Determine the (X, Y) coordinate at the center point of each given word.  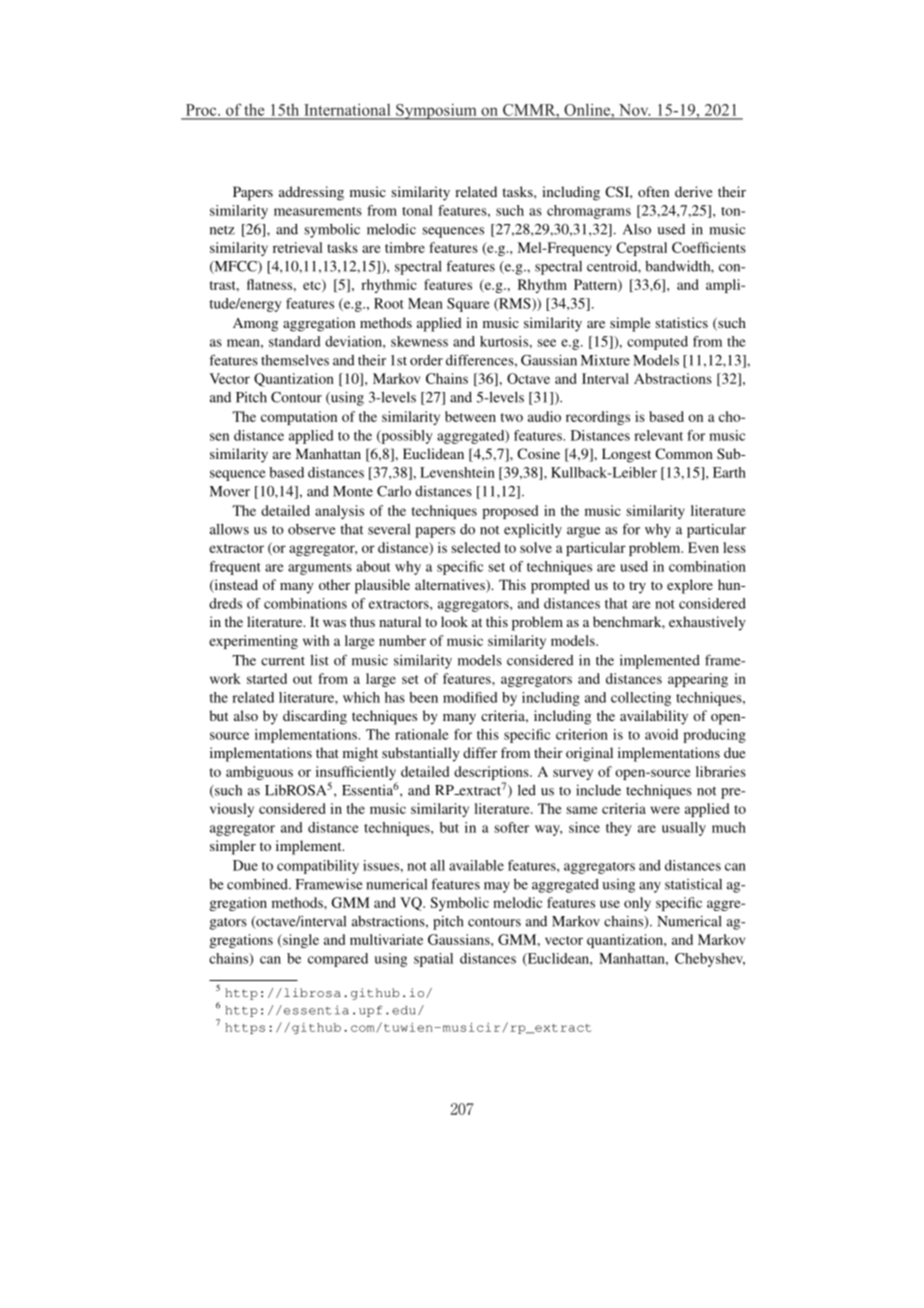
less (734, 547)
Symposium (436, 111)
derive (693, 191)
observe (312, 529)
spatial (433, 960)
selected (475, 547)
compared (338, 960)
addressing (311, 193)
